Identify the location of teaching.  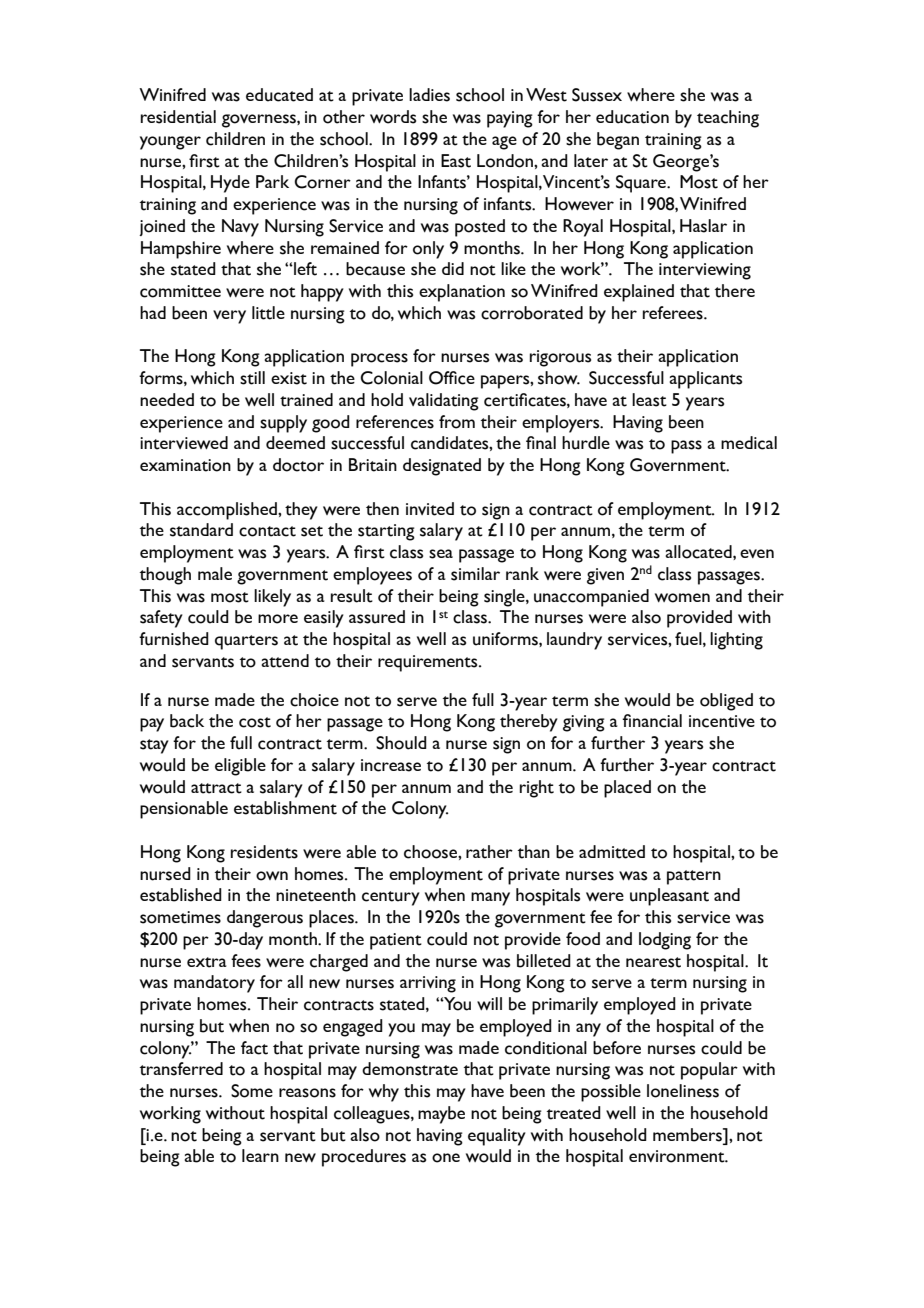
(728, 119).
